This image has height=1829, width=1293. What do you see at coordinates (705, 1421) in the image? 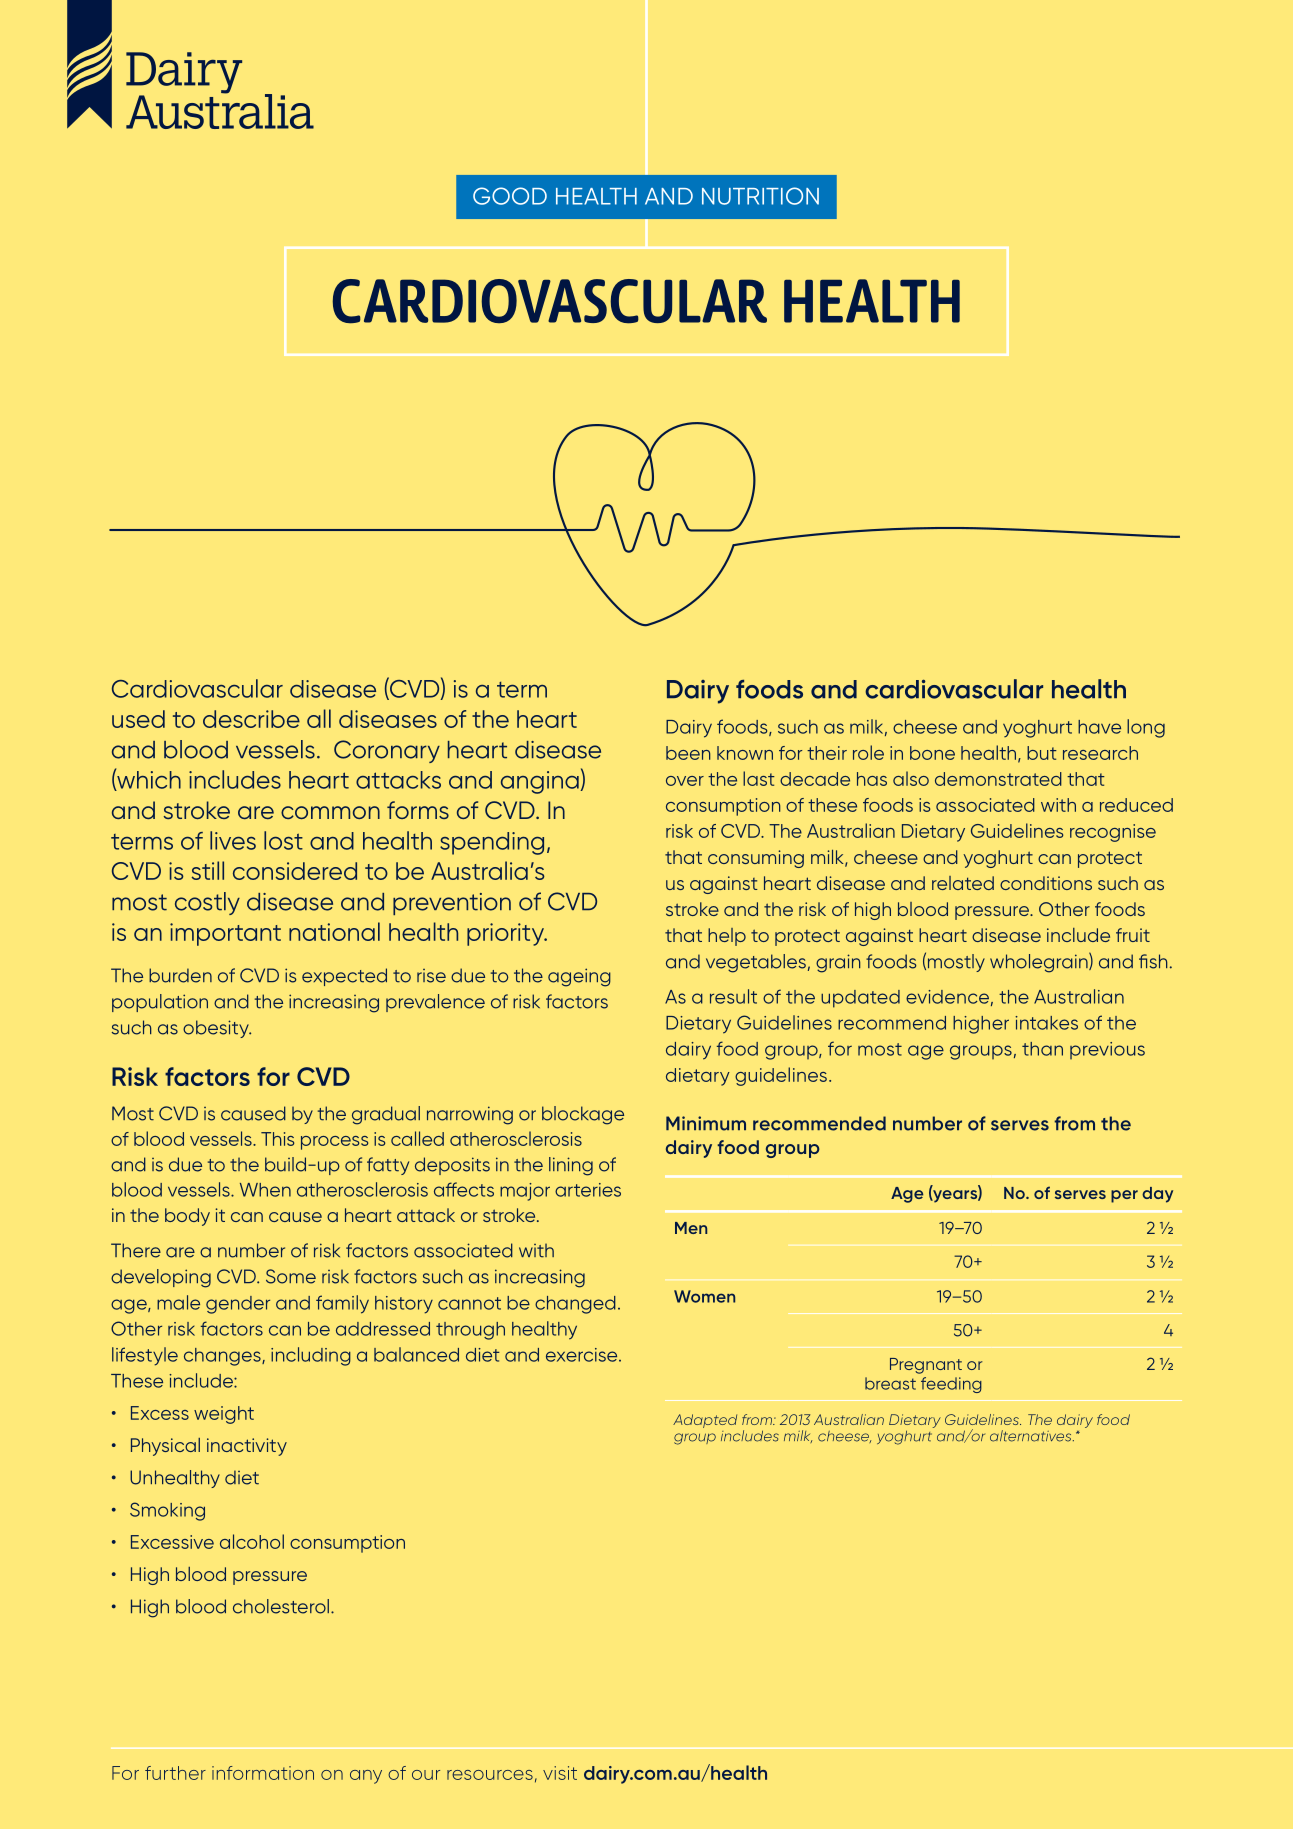
I see `Adapted` at bounding box center [705, 1421].
